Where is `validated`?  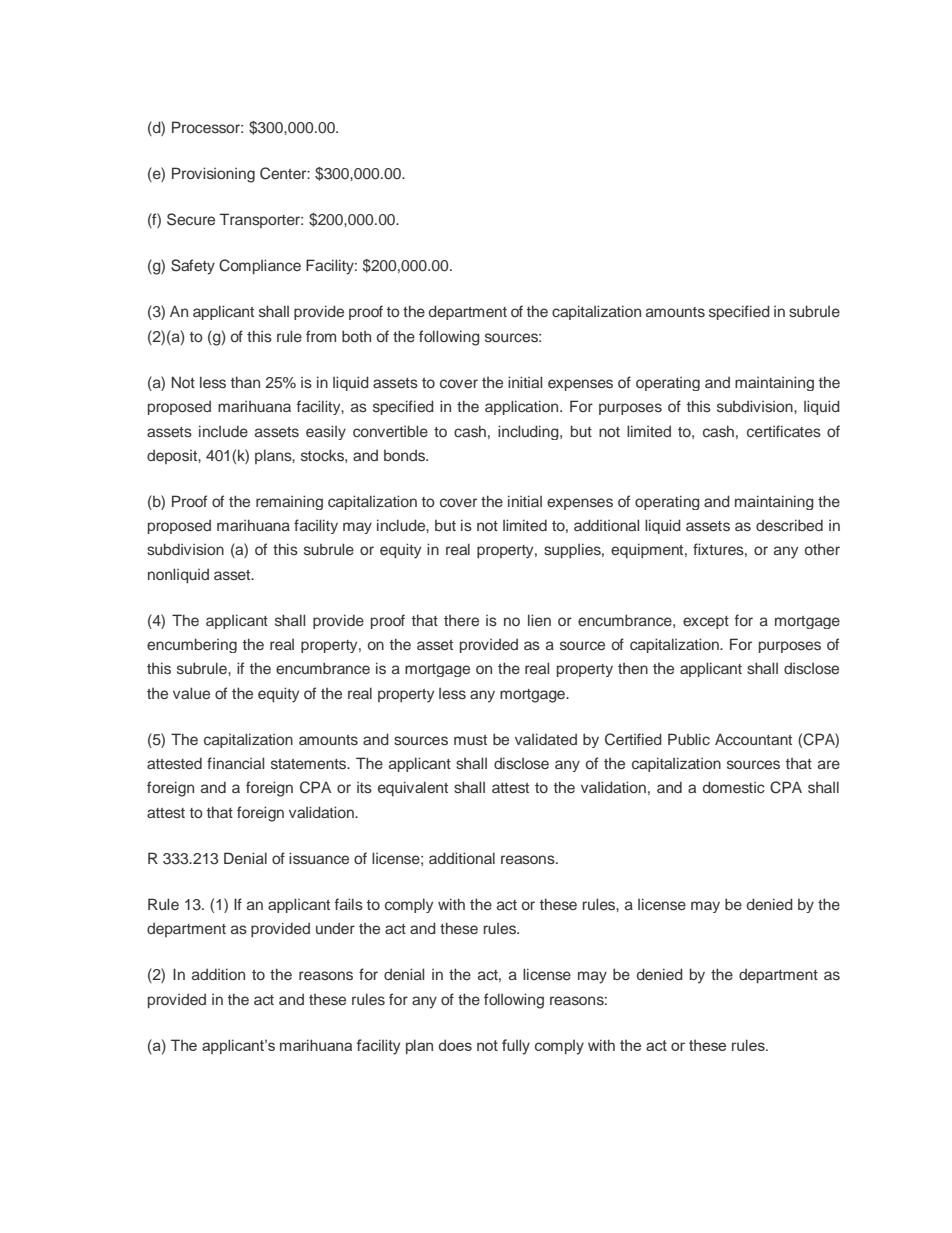
validated is located at coordinates (546, 739).
